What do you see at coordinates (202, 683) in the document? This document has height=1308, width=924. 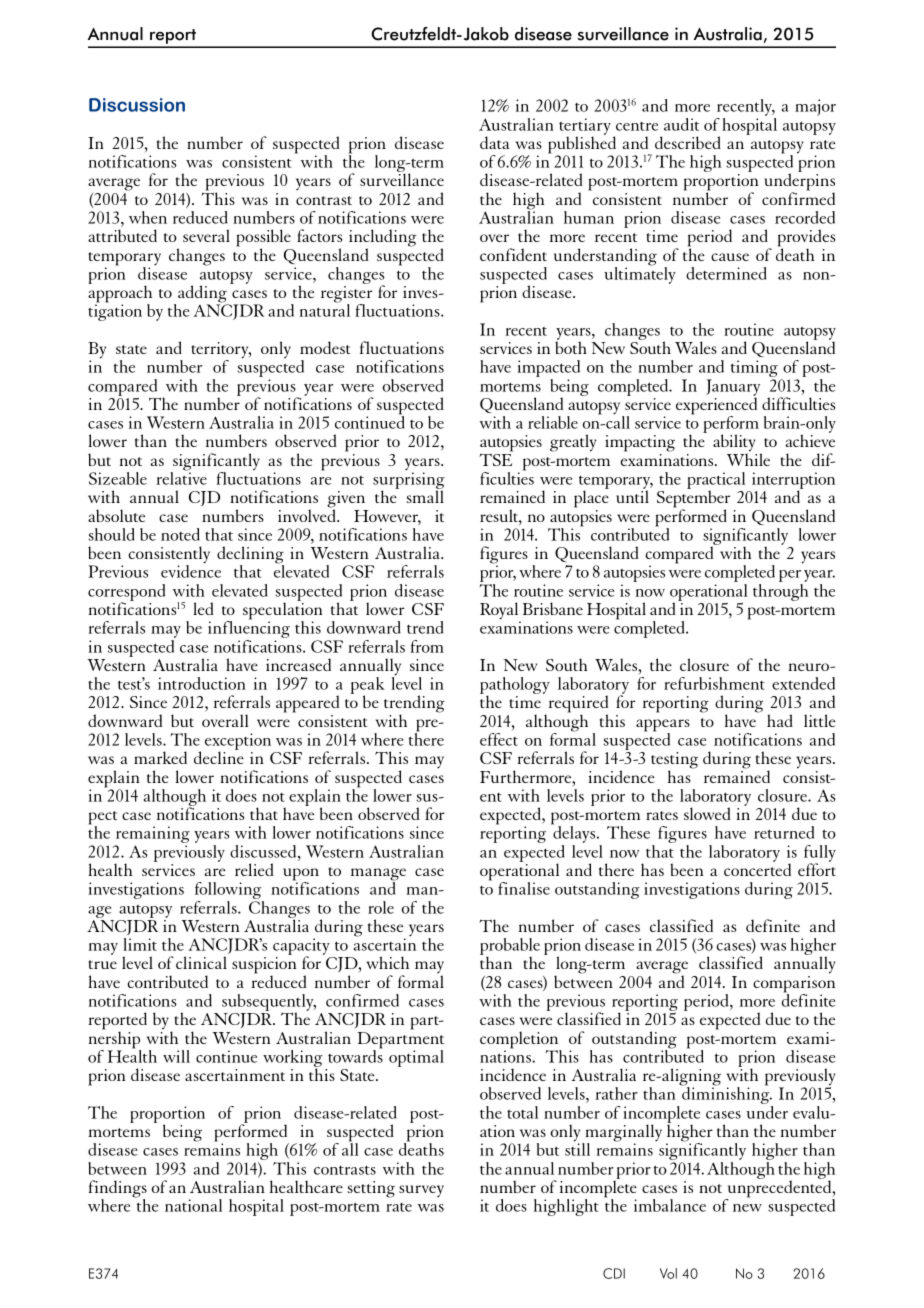 I see `introduction` at bounding box center [202, 683].
